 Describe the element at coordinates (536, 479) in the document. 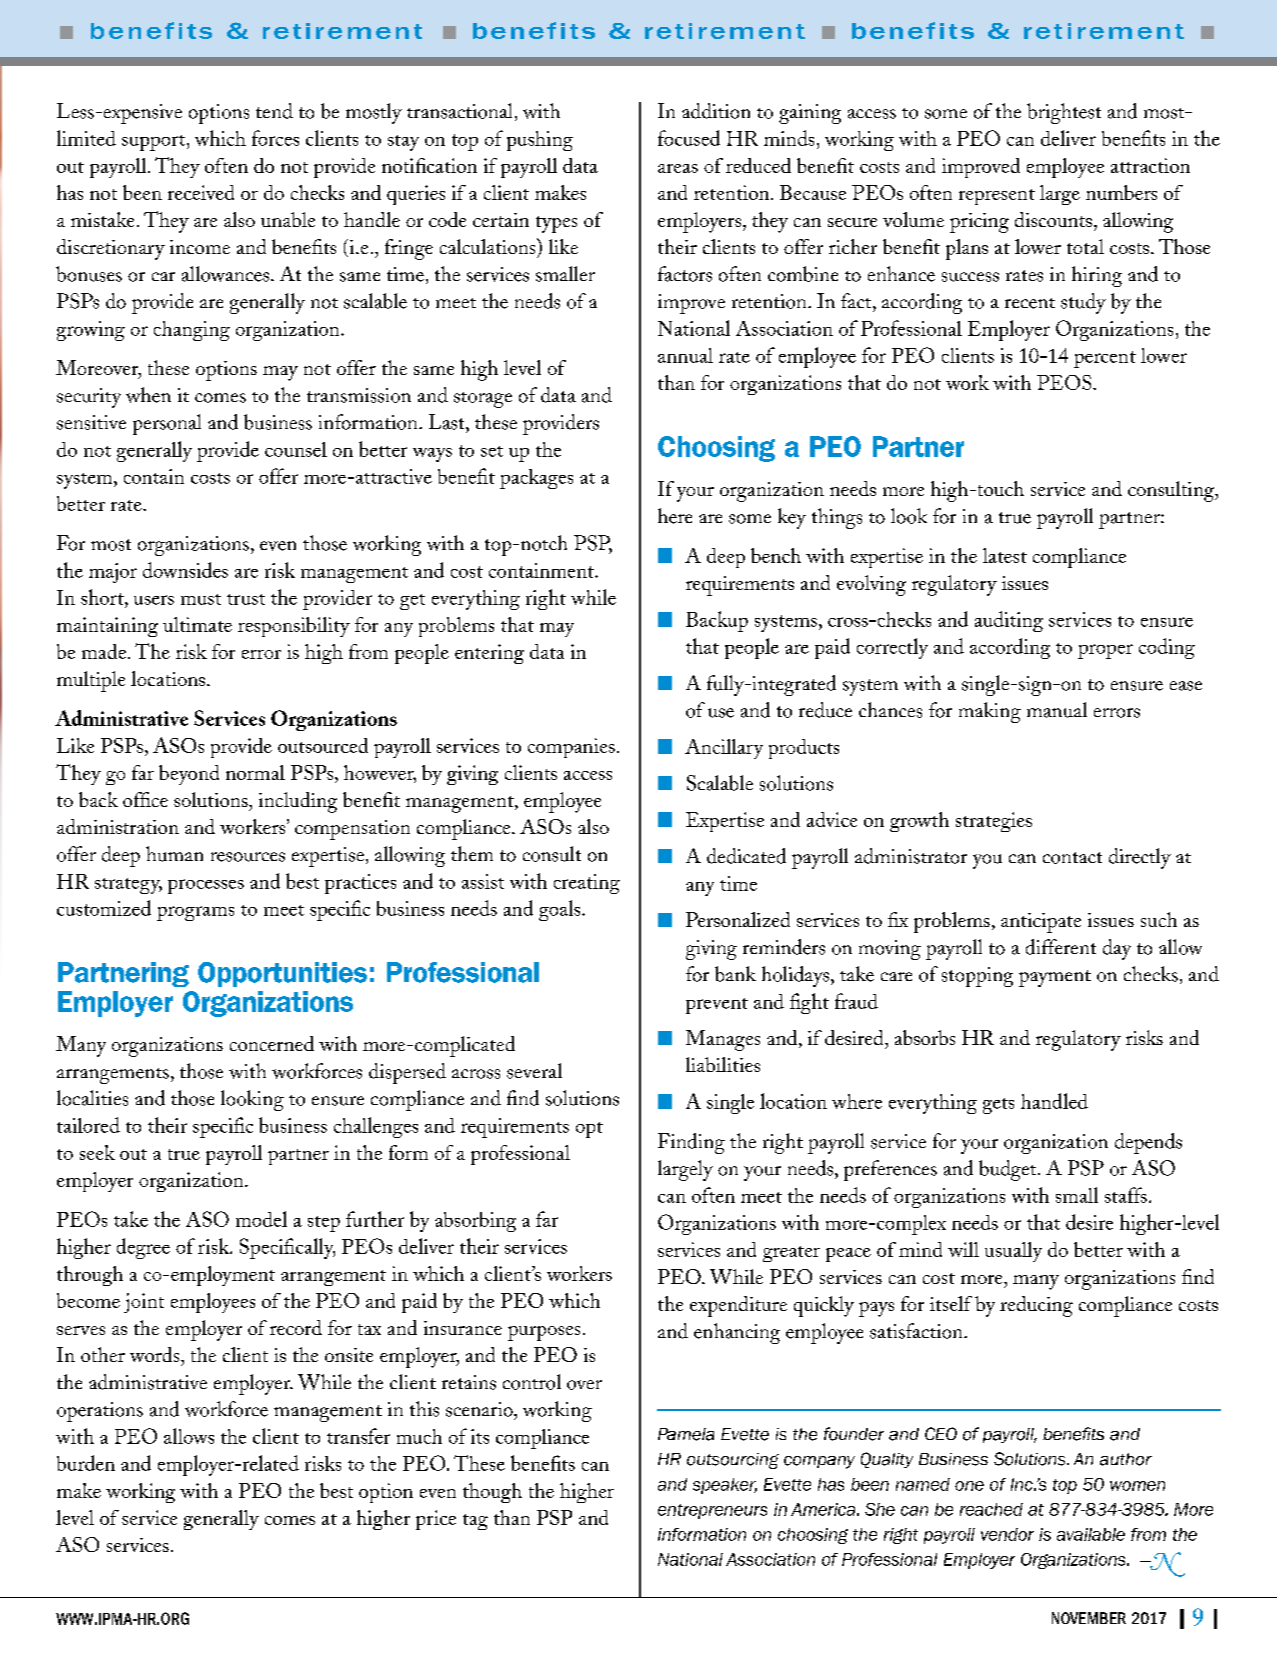

I see `packages` at that location.
